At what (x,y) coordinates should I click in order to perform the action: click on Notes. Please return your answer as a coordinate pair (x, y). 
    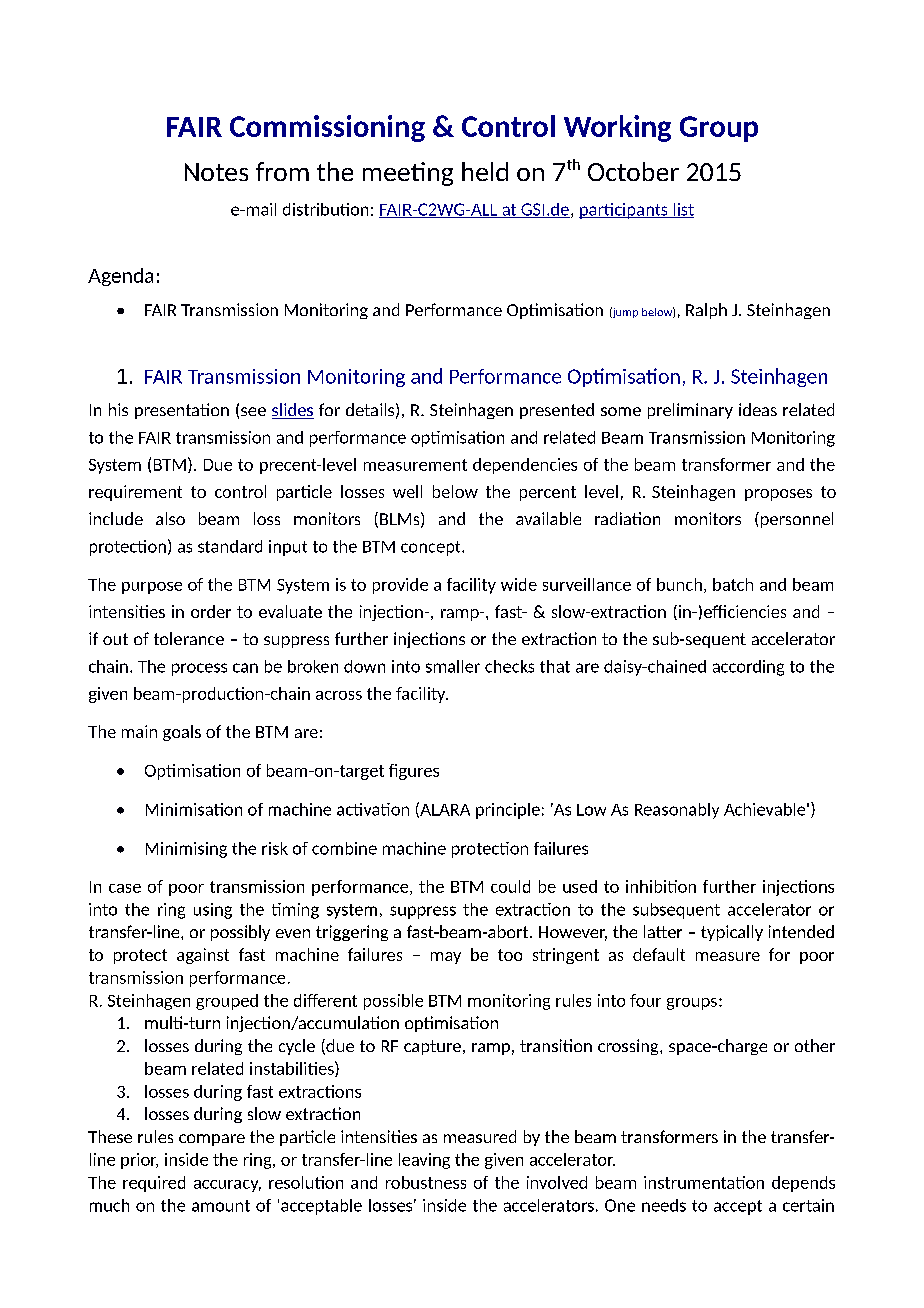
    Looking at the image, I should click on (216, 172).
